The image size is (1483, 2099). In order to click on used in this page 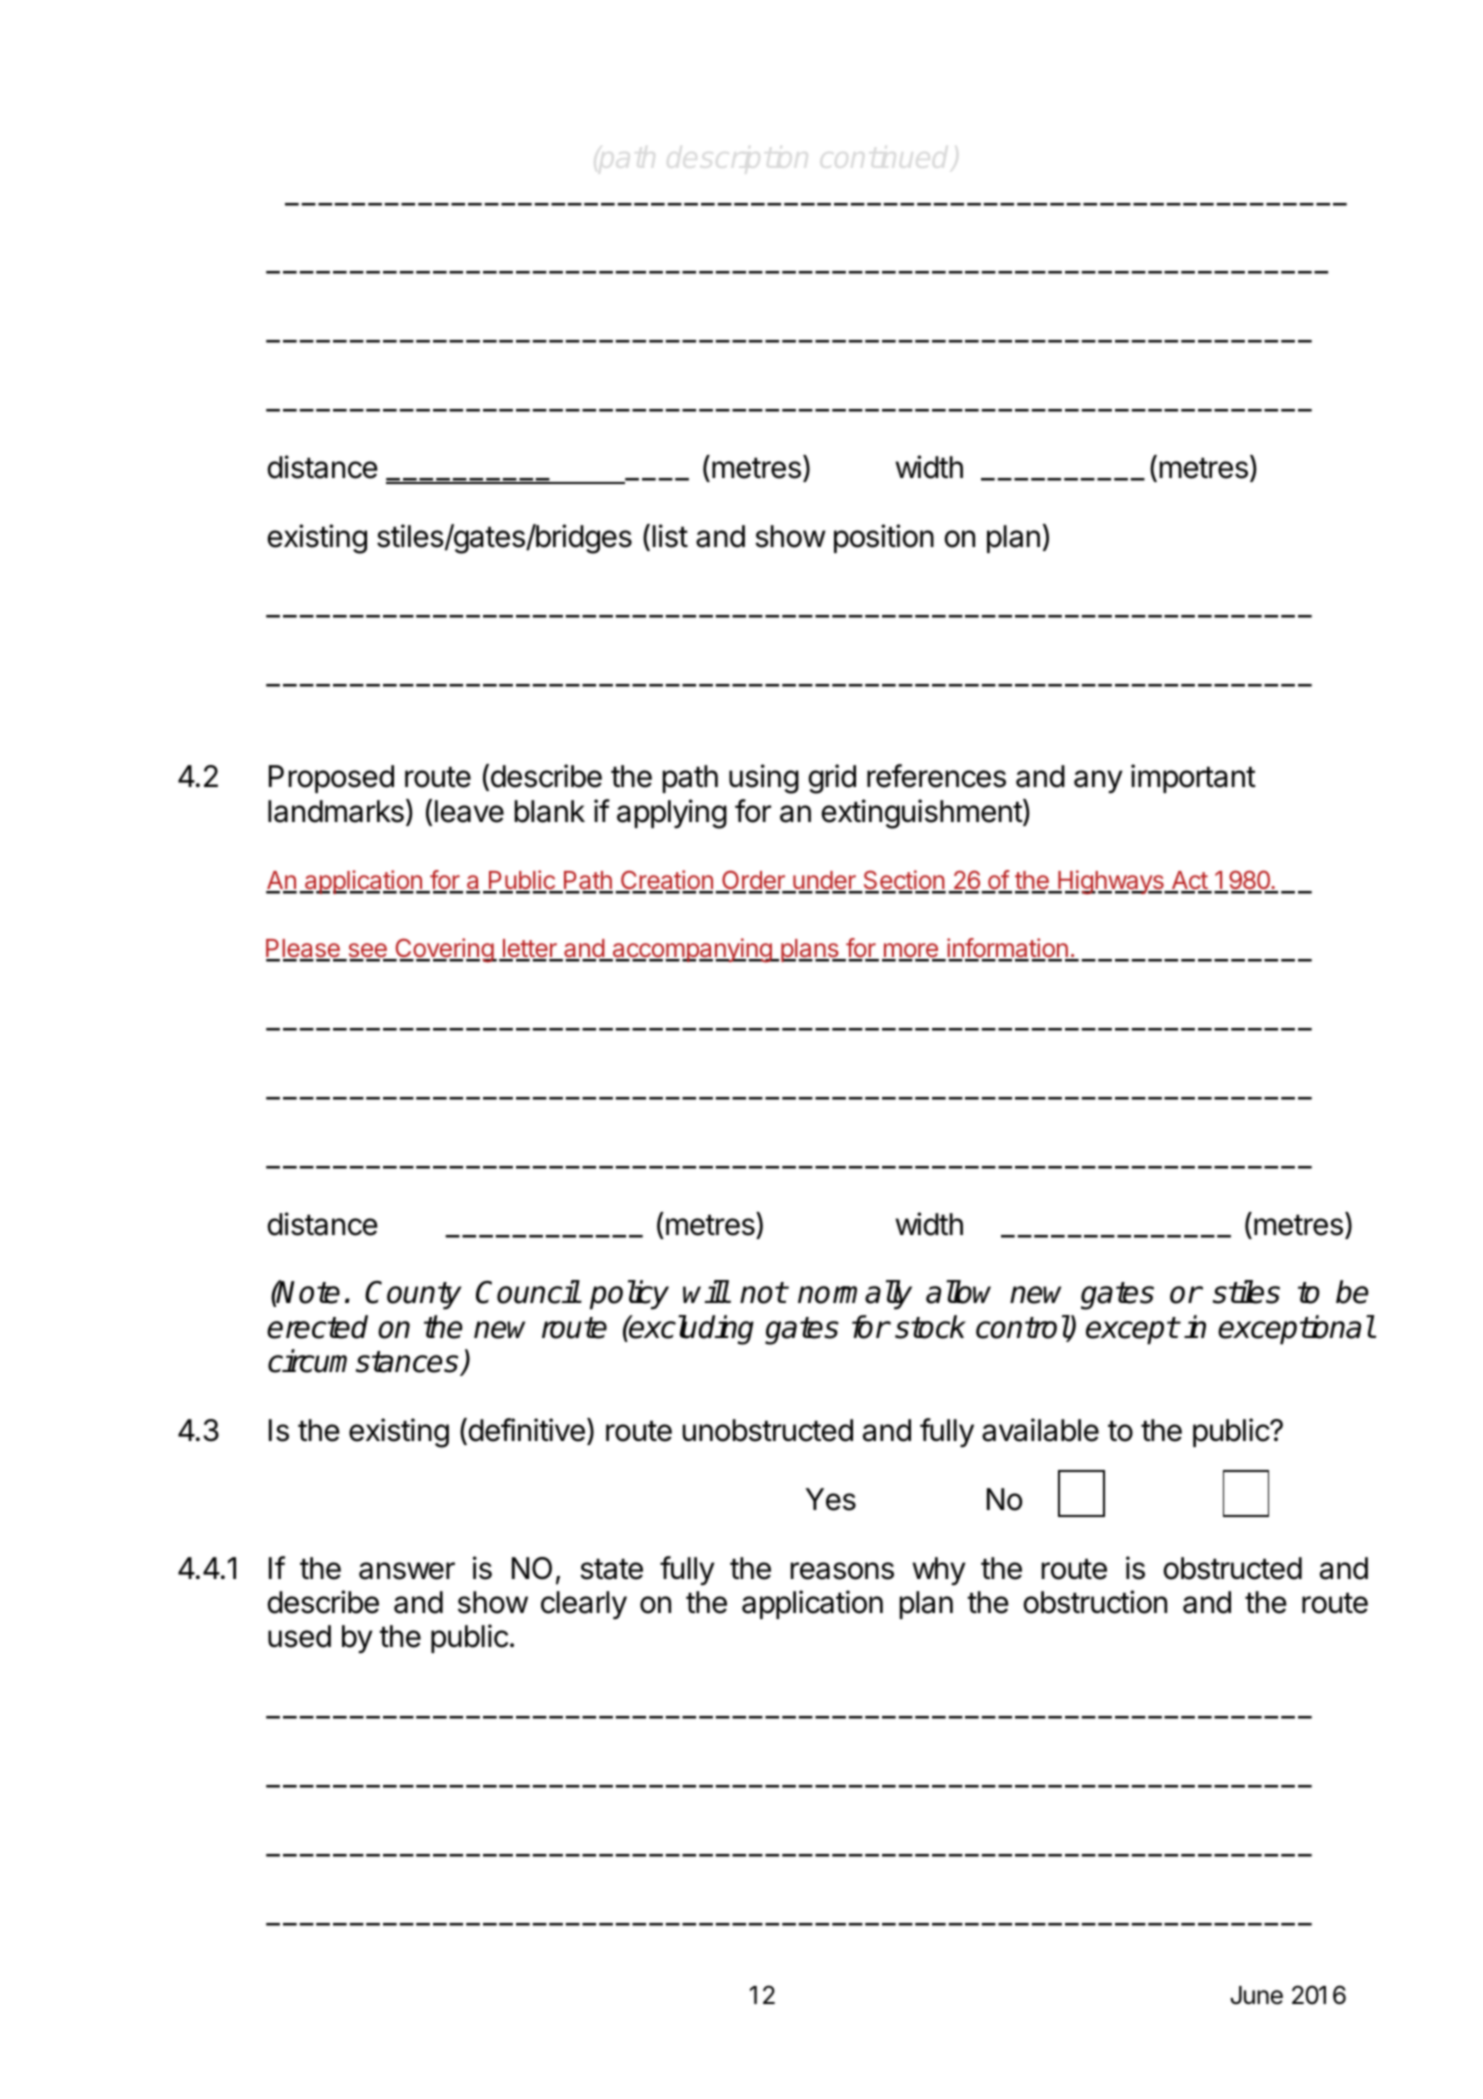, I will do `click(299, 1636)`.
